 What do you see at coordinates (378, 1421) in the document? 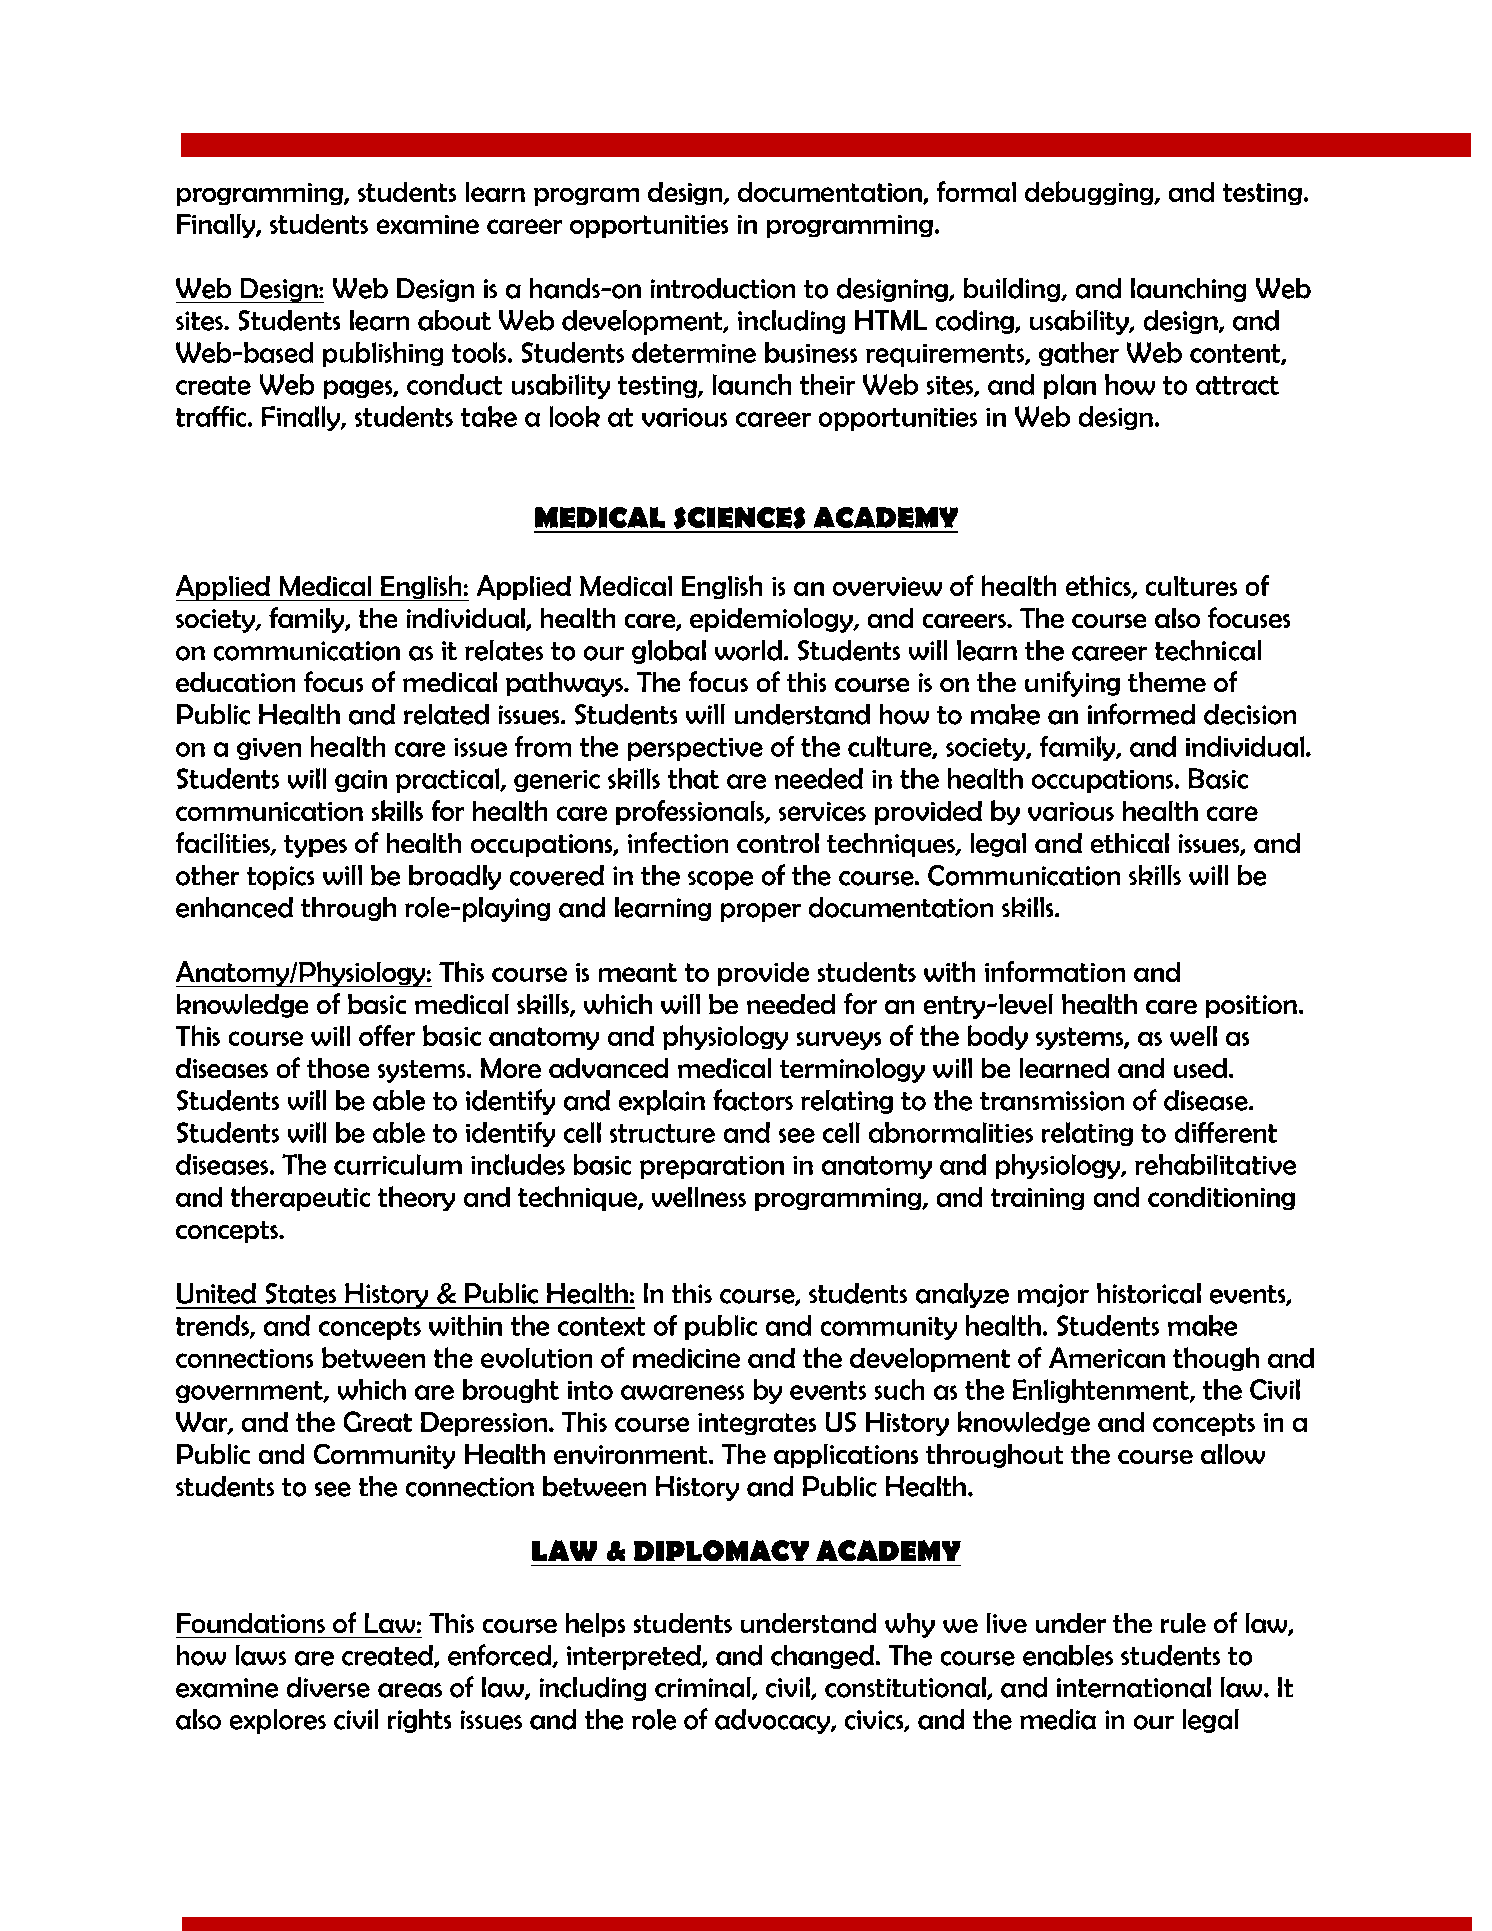
I see `Great` at bounding box center [378, 1421].
